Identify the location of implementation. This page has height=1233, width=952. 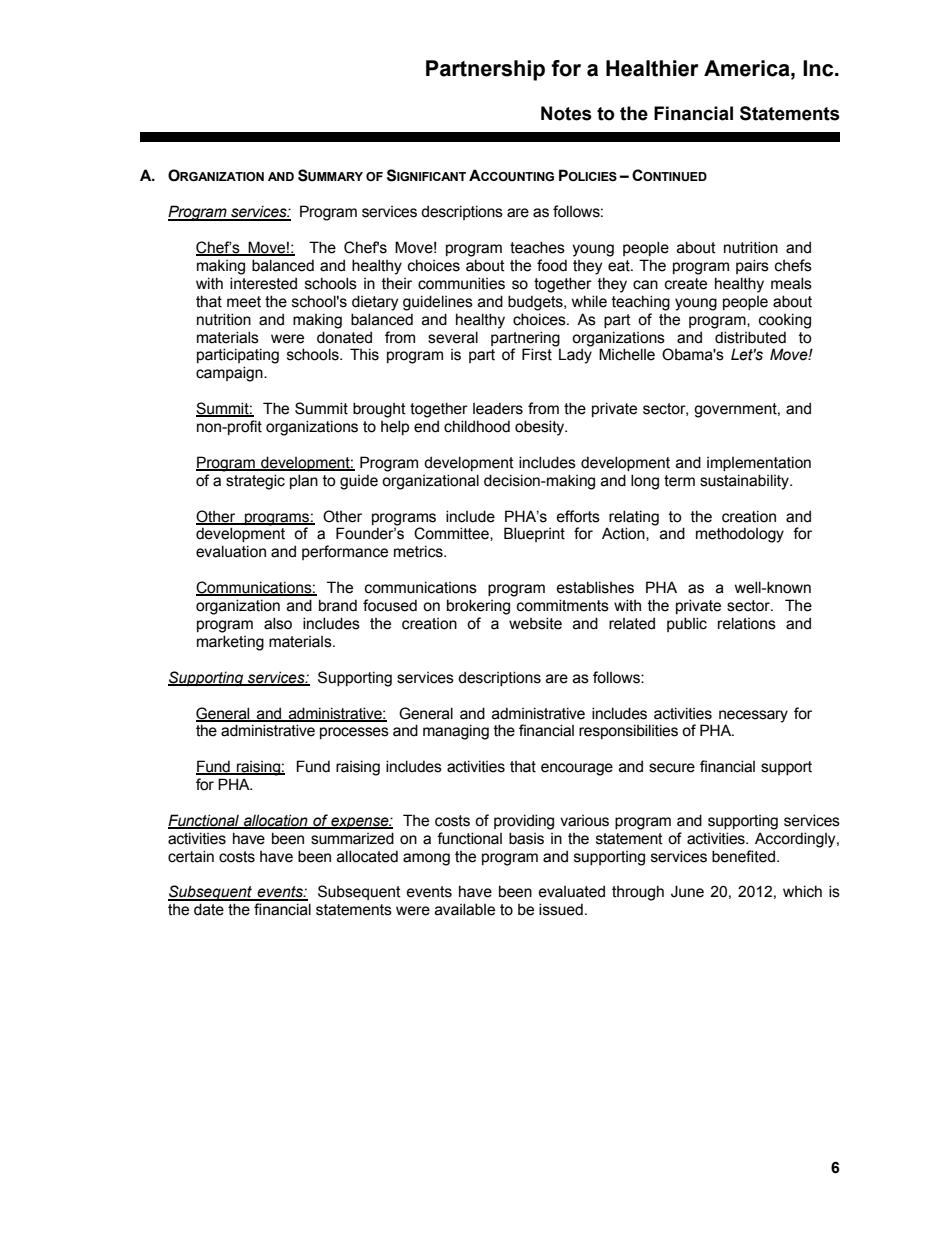
(759, 463).
